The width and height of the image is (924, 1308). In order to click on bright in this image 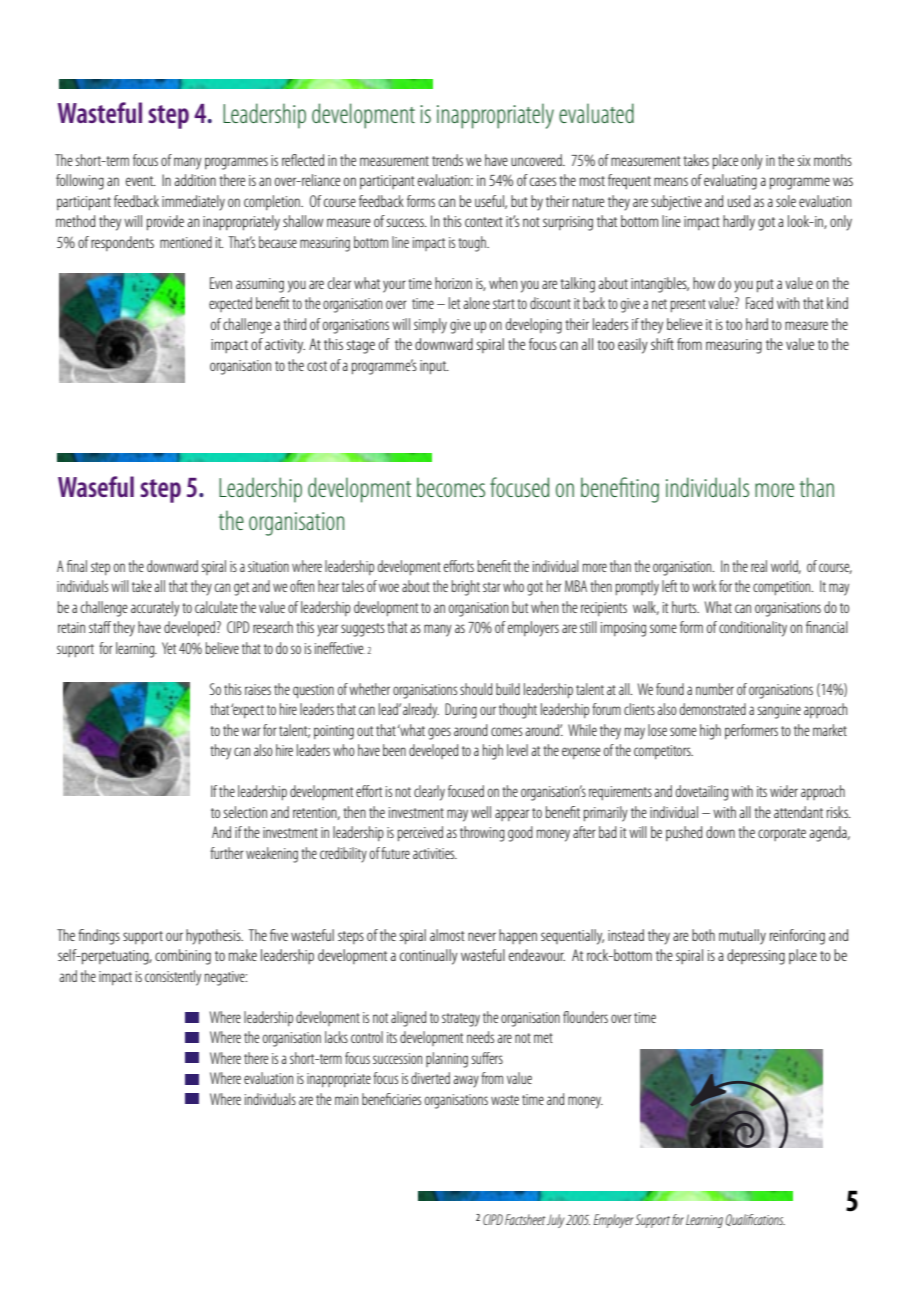, I will do `click(466, 588)`.
